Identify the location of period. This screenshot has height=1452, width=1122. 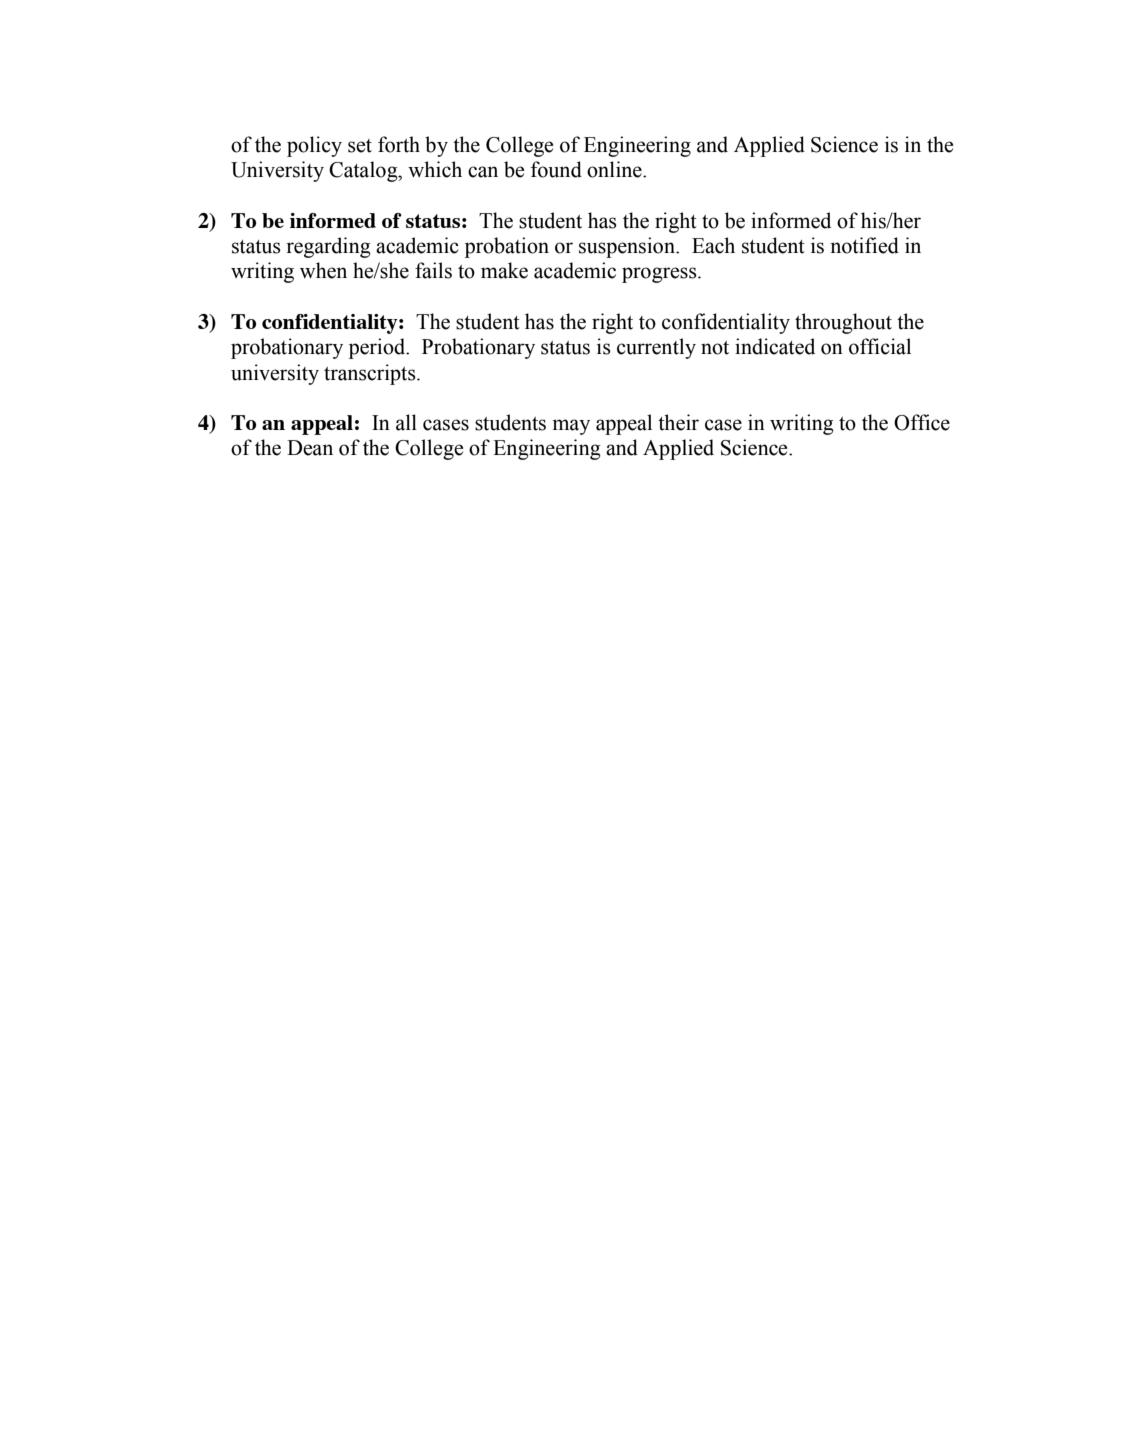
(378, 348).
